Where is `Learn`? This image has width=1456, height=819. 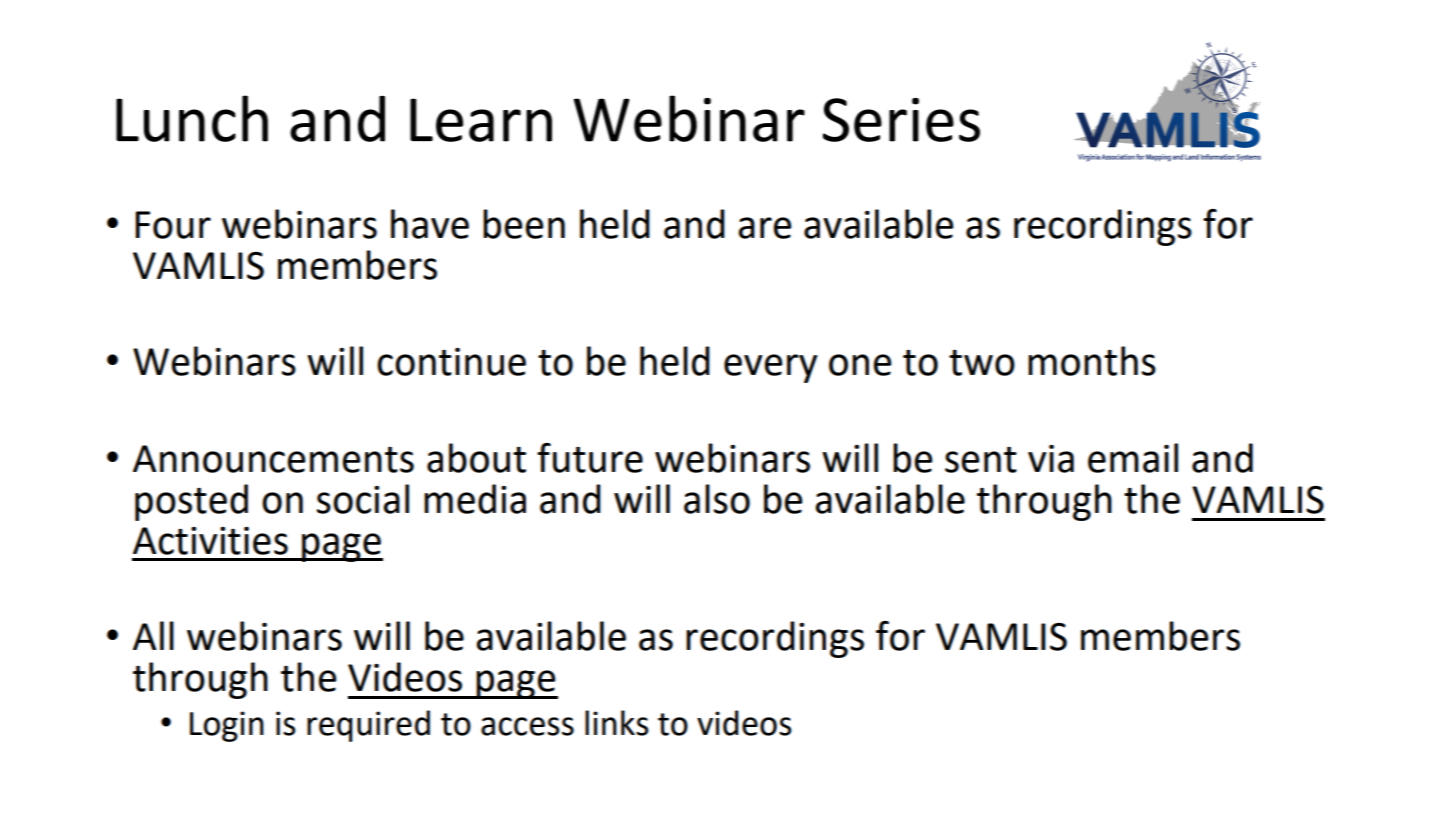 Learn is located at coordinates (481, 120).
